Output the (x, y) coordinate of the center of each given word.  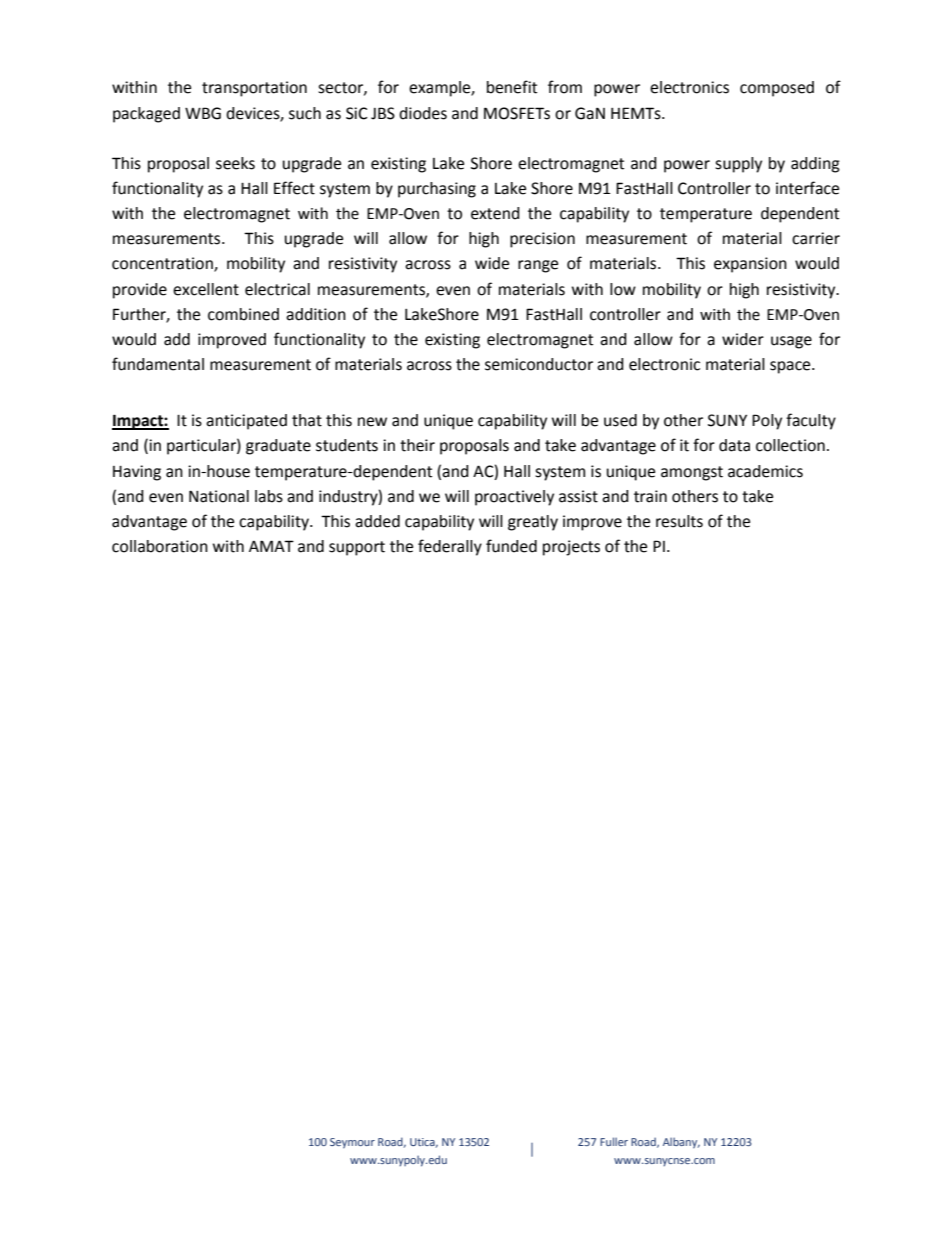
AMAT (271, 546)
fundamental (158, 364)
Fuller (614, 1141)
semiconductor (539, 364)
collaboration (160, 546)
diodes (423, 113)
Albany (681, 1142)
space (791, 367)
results (679, 521)
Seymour (352, 1143)
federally (450, 547)
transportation (254, 89)
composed (777, 89)
